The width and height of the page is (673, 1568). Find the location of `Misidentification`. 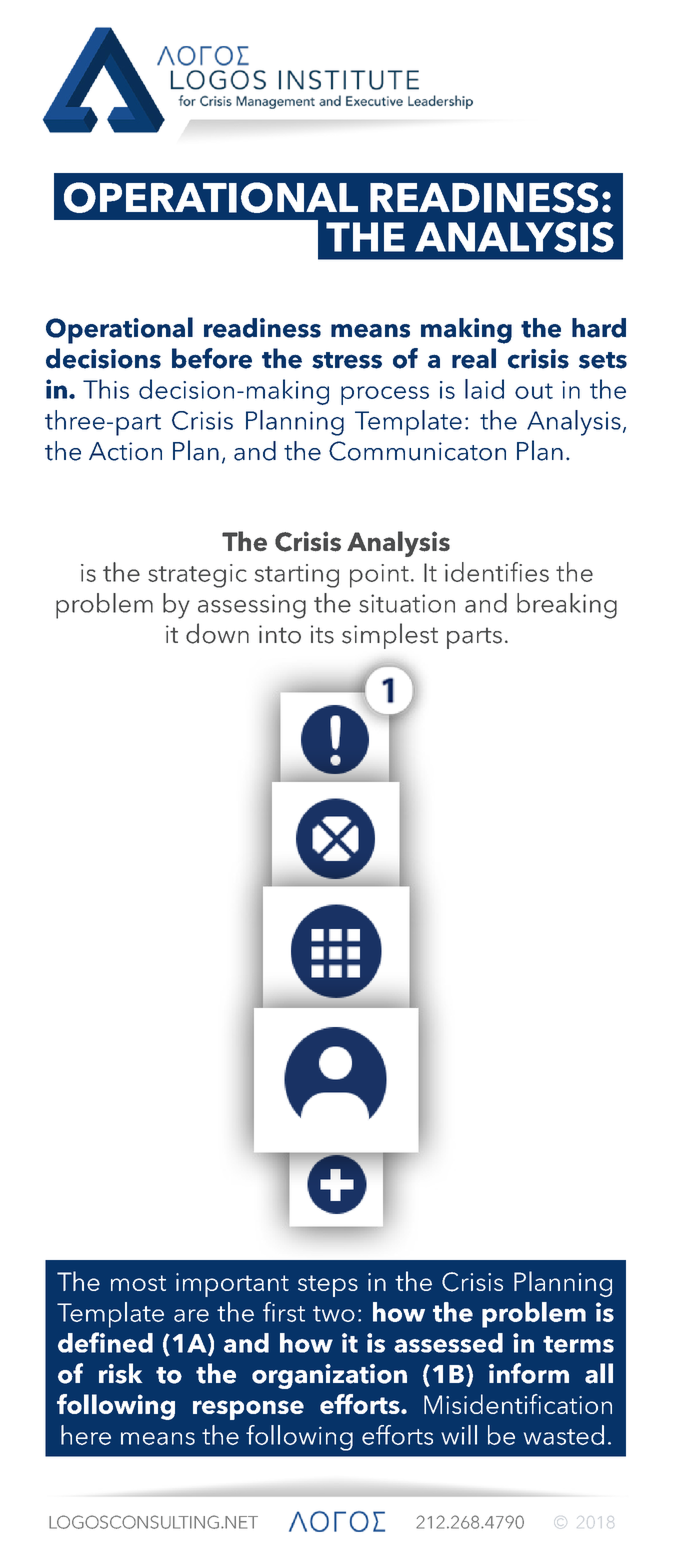

Misidentification is located at coordinates (518, 1404).
